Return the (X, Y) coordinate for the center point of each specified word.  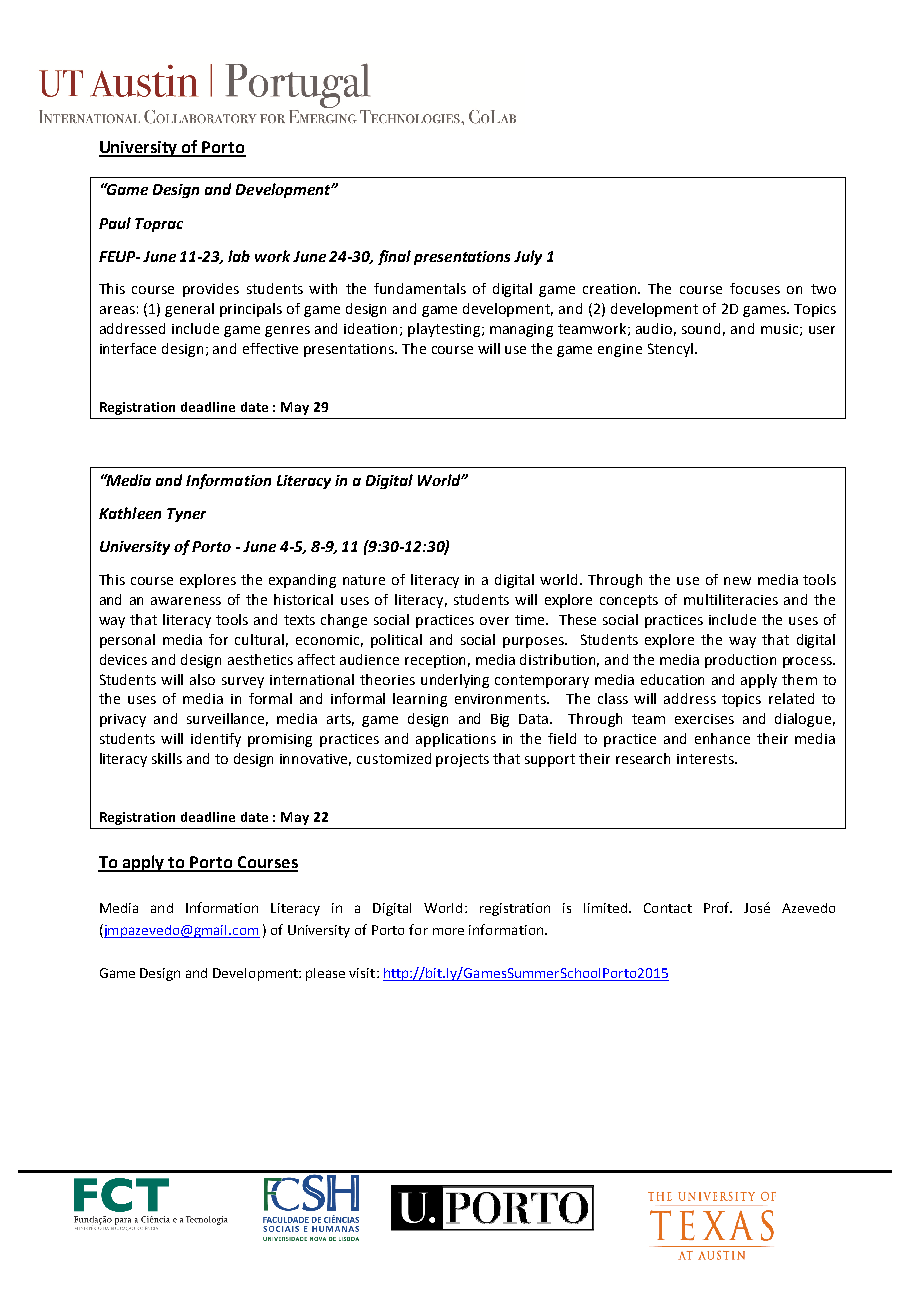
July (528, 257)
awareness (186, 601)
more (448, 931)
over (494, 621)
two (823, 289)
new (737, 581)
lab (239, 256)
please (325, 974)
